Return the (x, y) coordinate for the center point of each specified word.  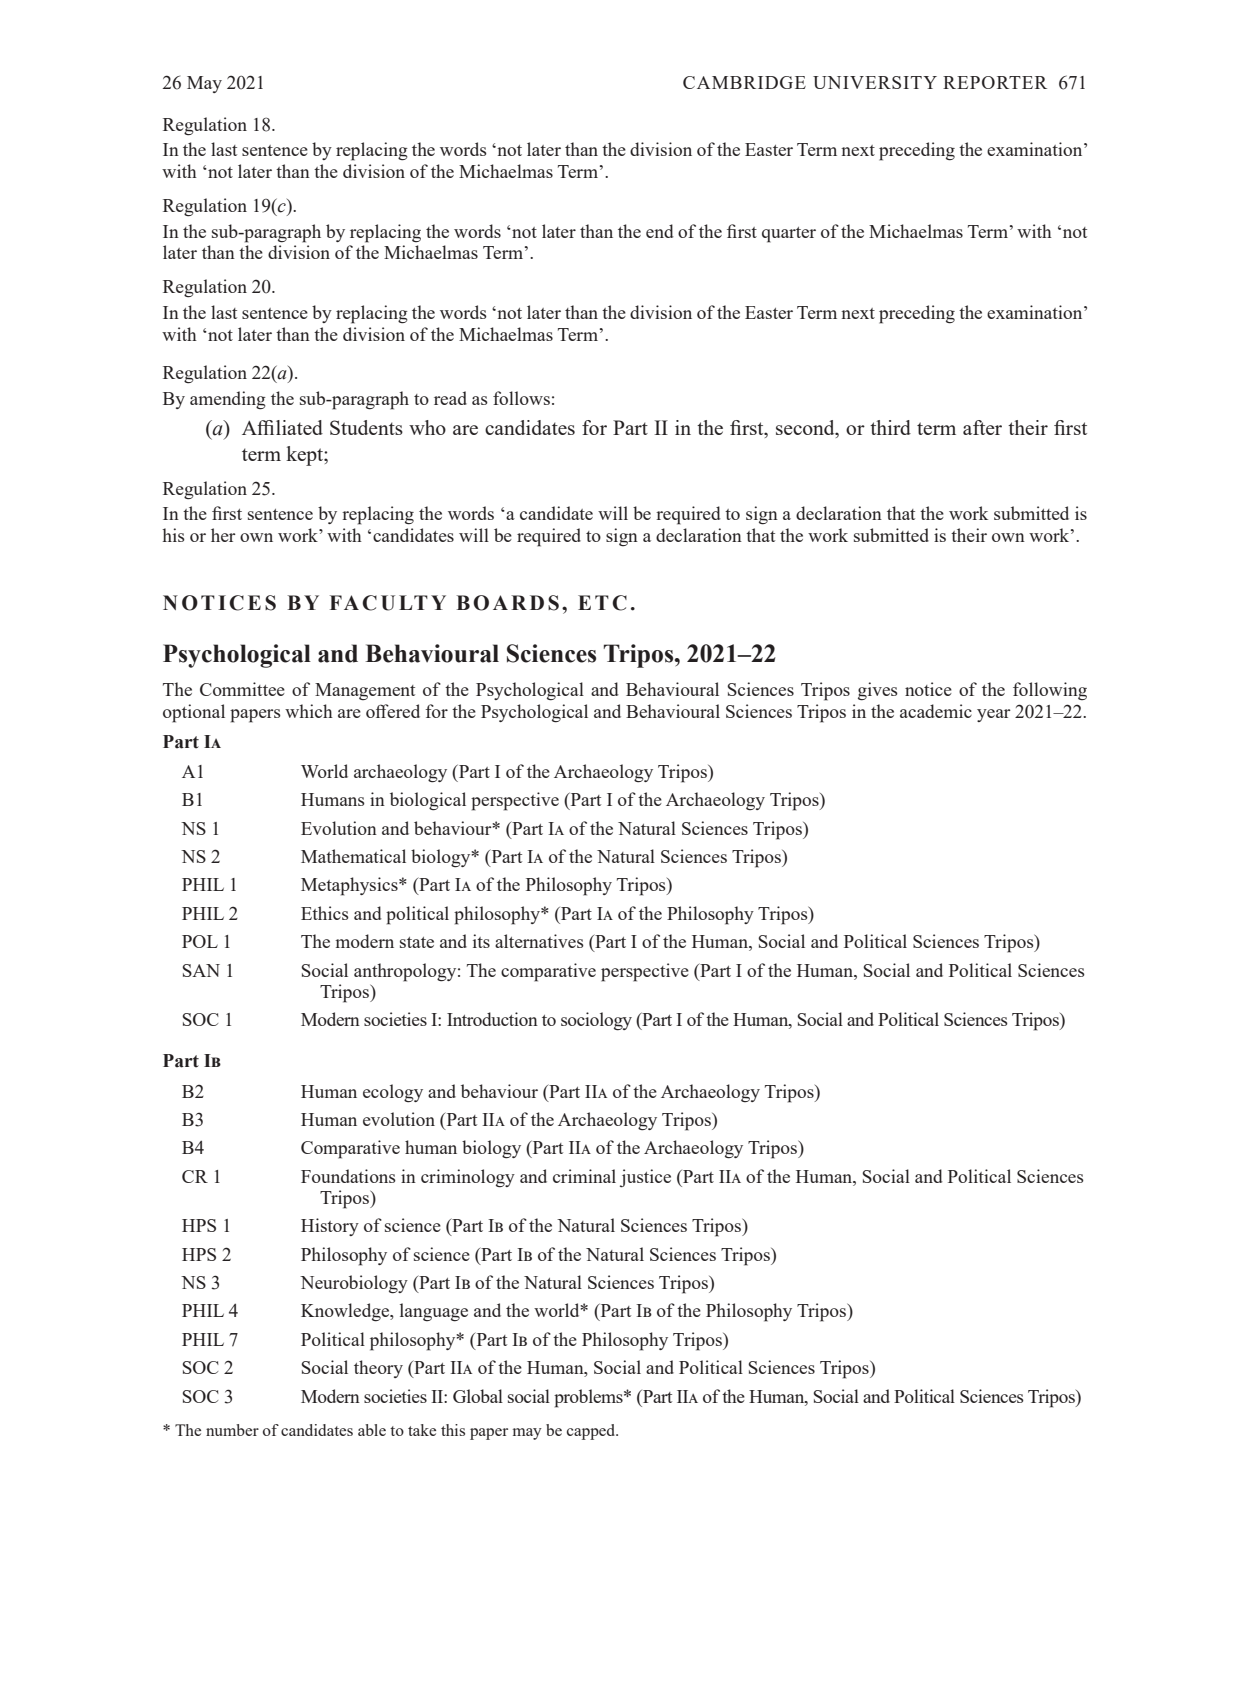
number (232, 1430)
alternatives (539, 941)
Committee (242, 689)
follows (521, 398)
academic (936, 711)
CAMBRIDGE (744, 82)
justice (645, 1178)
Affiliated (282, 427)
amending (228, 400)
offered (393, 711)
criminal (584, 1176)
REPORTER (995, 82)
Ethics (325, 913)
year (994, 715)
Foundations (348, 1176)
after (982, 427)
